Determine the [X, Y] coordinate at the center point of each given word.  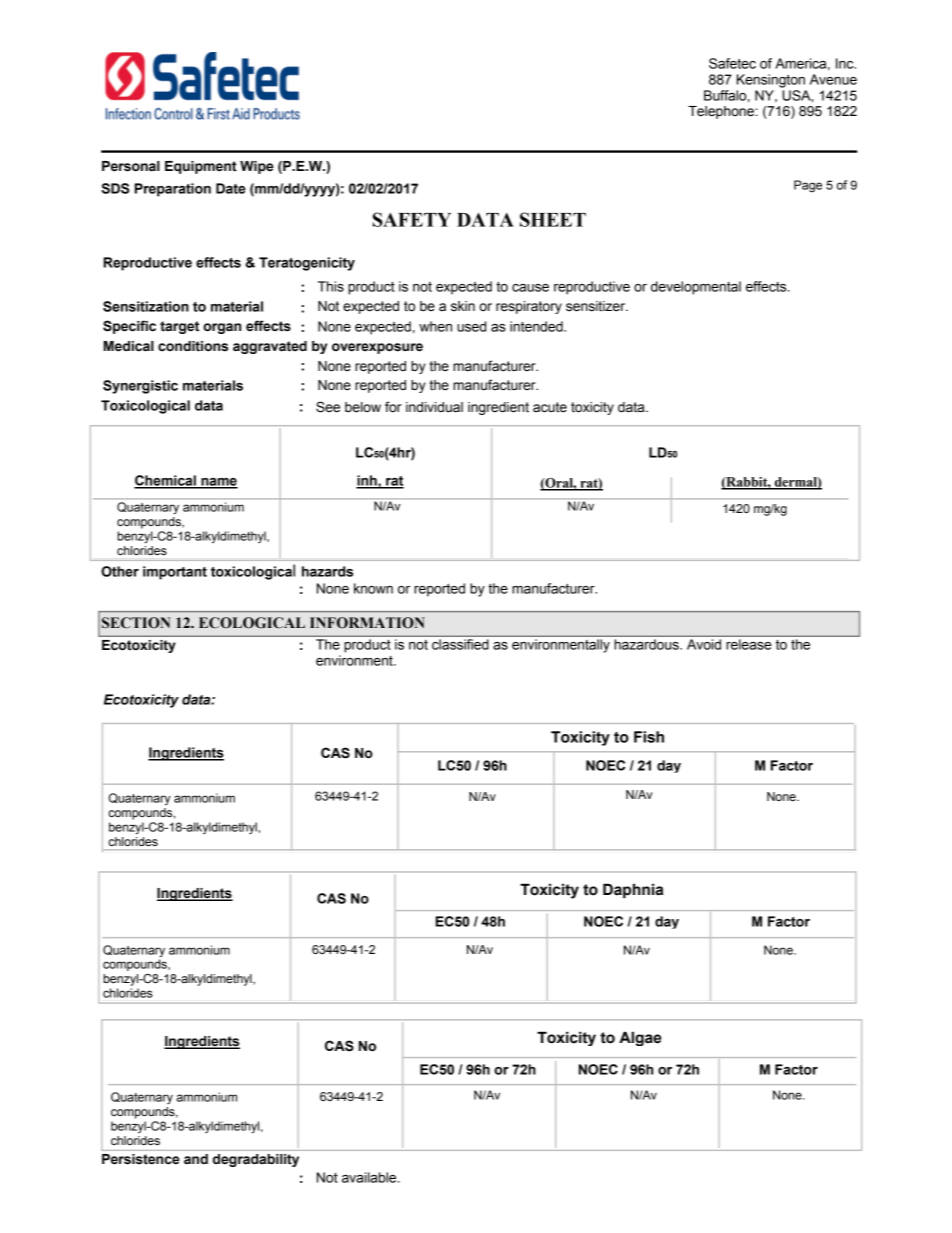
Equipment [201, 167]
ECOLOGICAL [252, 623]
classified [460, 644]
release [749, 644]
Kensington [771, 81]
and [196, 1159]
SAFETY [412, 219]
